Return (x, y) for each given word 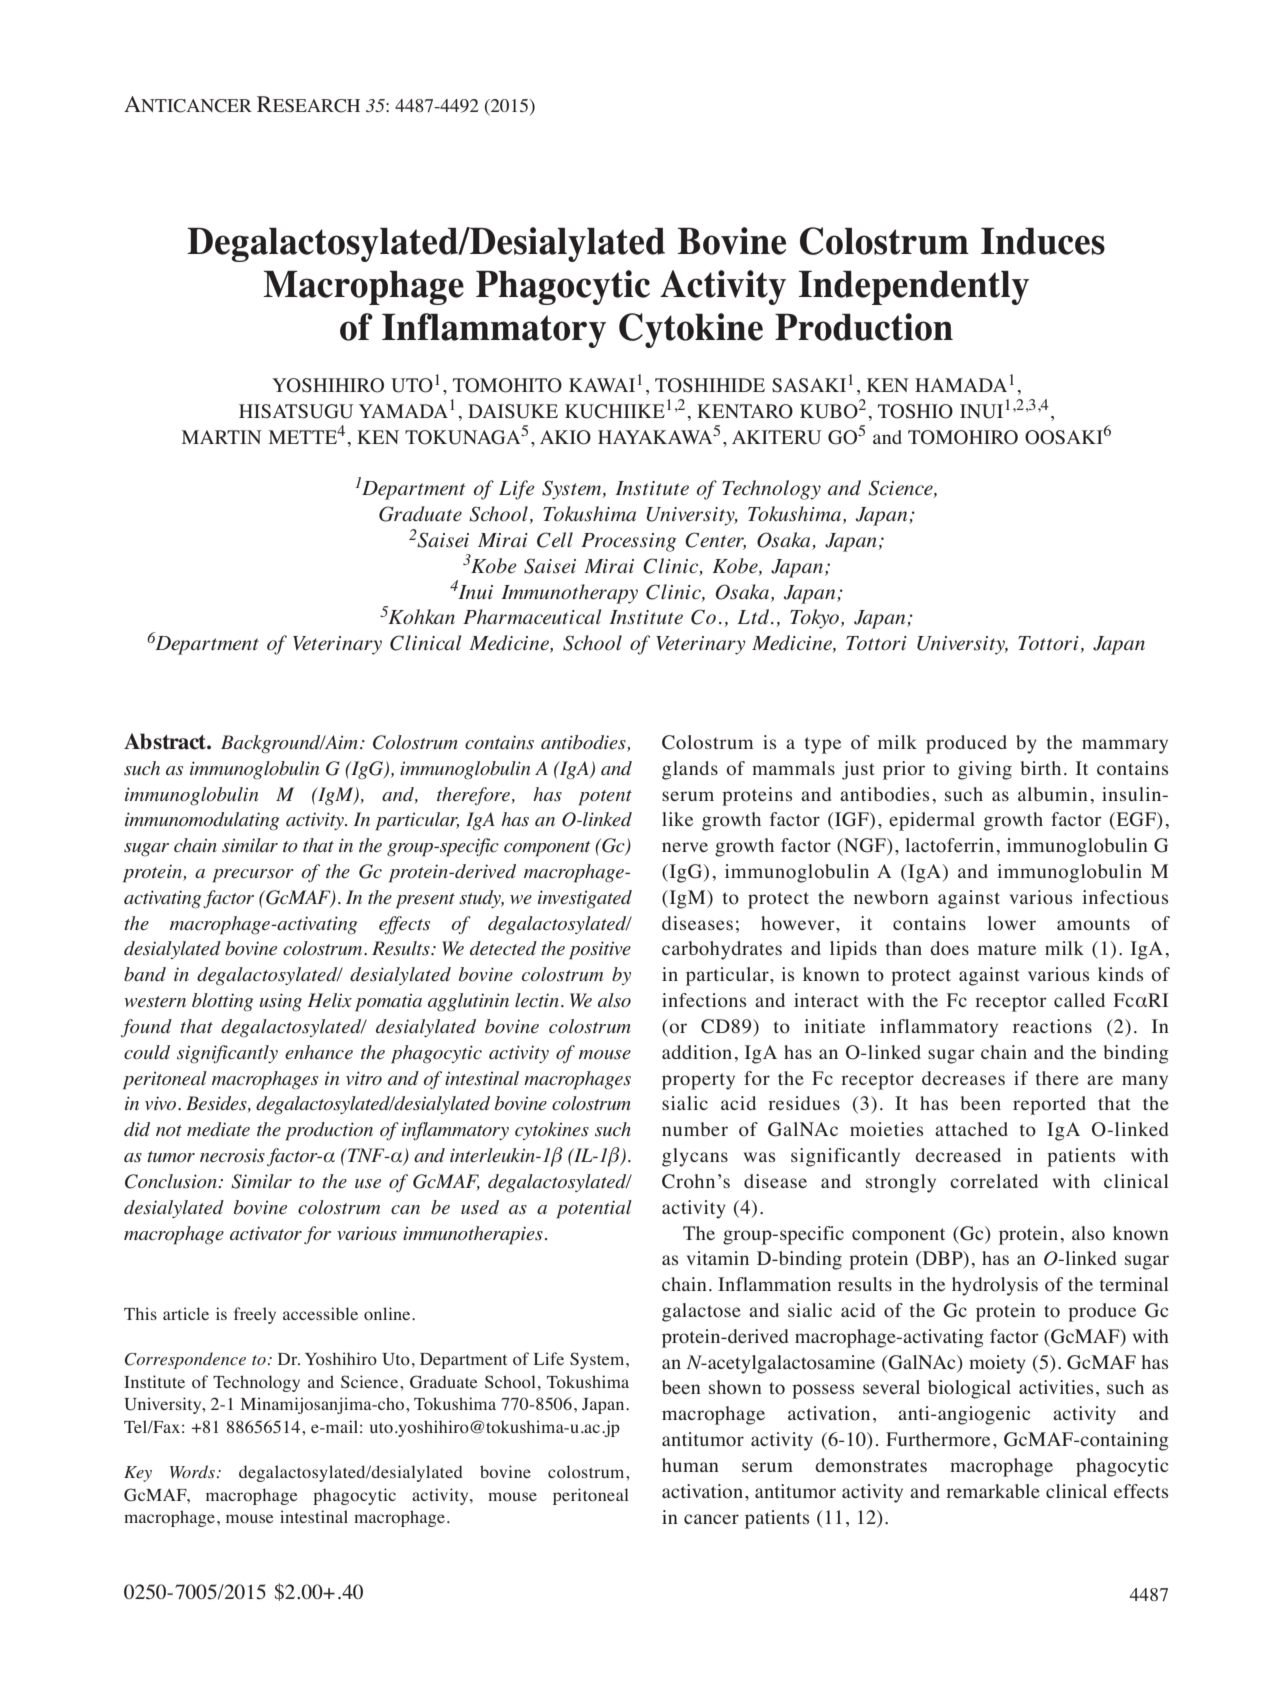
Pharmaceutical (532, 617)
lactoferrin (949, 845)
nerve (685, 847)
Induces (1043, 241)
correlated (994, 1181)
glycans (695, 1157)
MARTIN (222, 437)
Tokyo (814, 619)
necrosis (232, 1155)
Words (192, 1471)
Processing (628, 542)
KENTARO (745, 411)
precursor (253, 876)
